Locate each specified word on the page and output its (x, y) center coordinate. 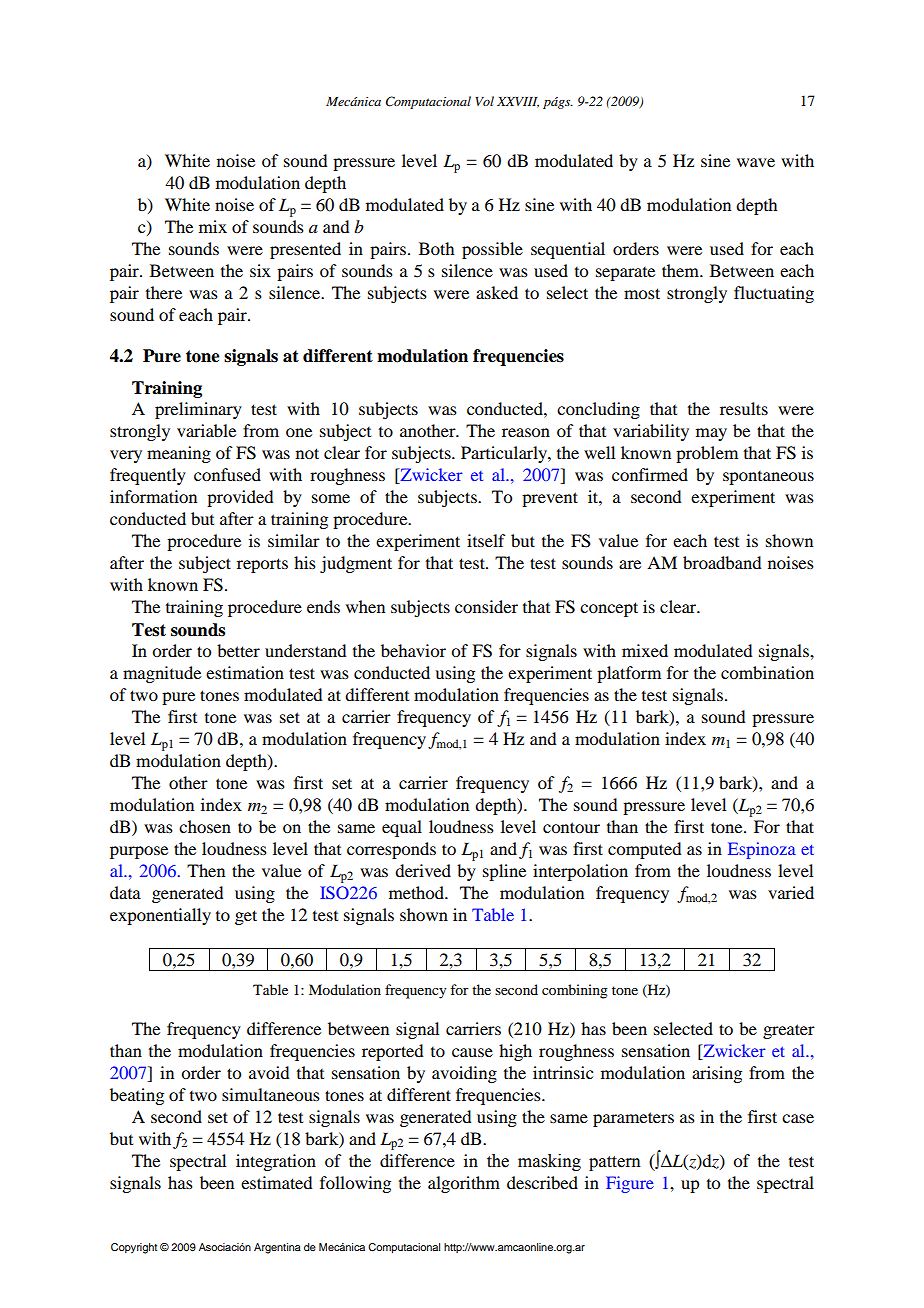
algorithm (464, 1184)
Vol (484, 101)
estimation (245, 672)
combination (767, 672)
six (260, 270)
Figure (630, 1184)
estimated (276, 1182)
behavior (413, 650)
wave (756, 162)
